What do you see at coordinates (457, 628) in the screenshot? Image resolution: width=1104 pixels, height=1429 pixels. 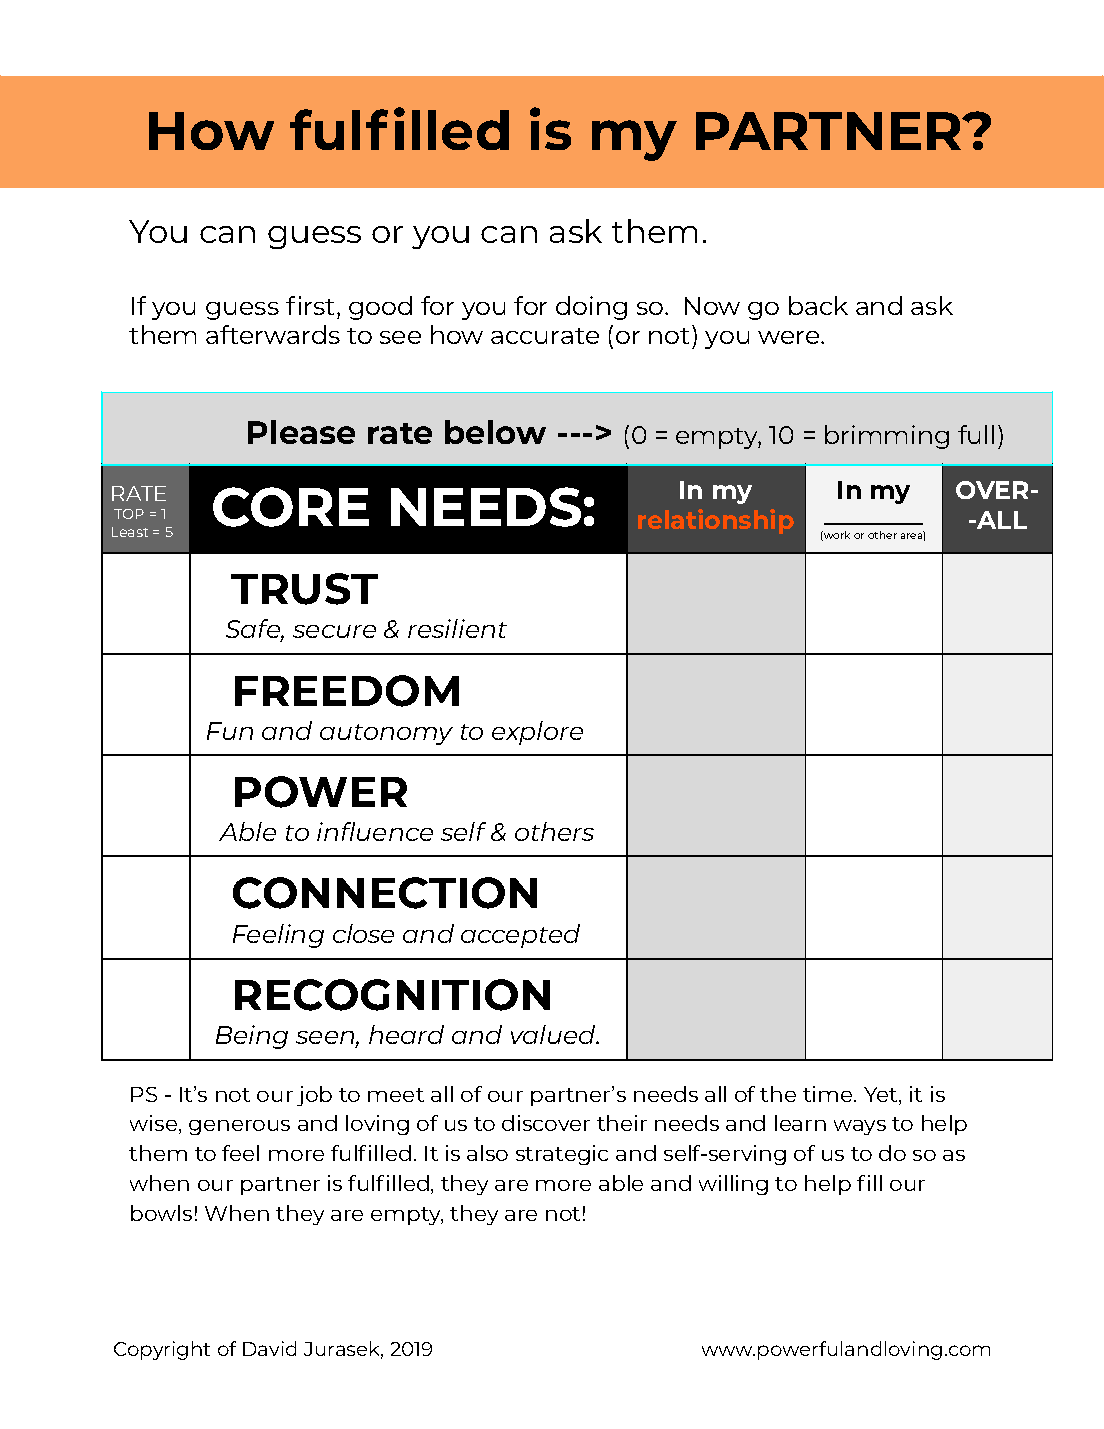 I see `resilient` at bounding box center [457, 628].
